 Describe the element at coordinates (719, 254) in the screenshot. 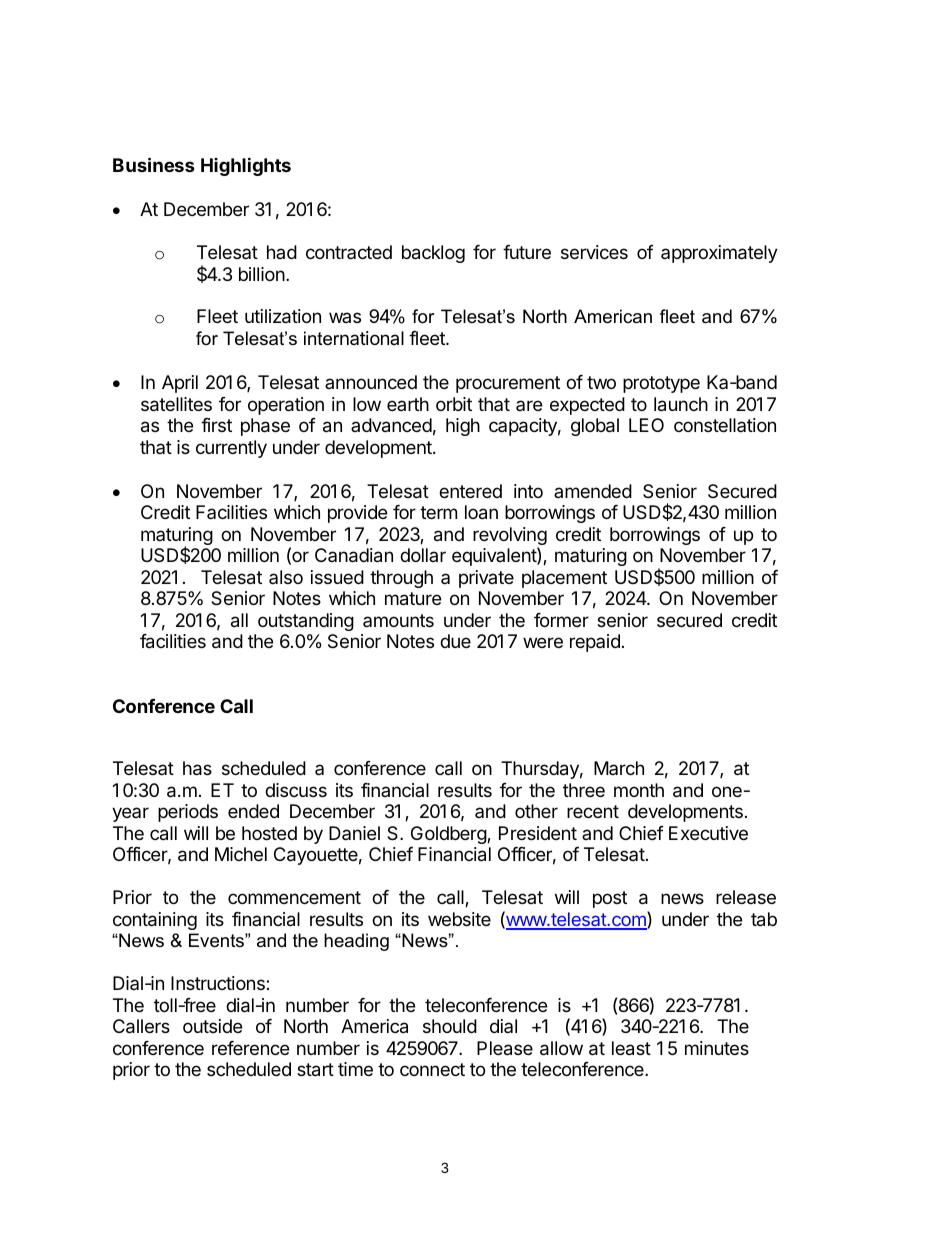

I see `approximately` at that location.
